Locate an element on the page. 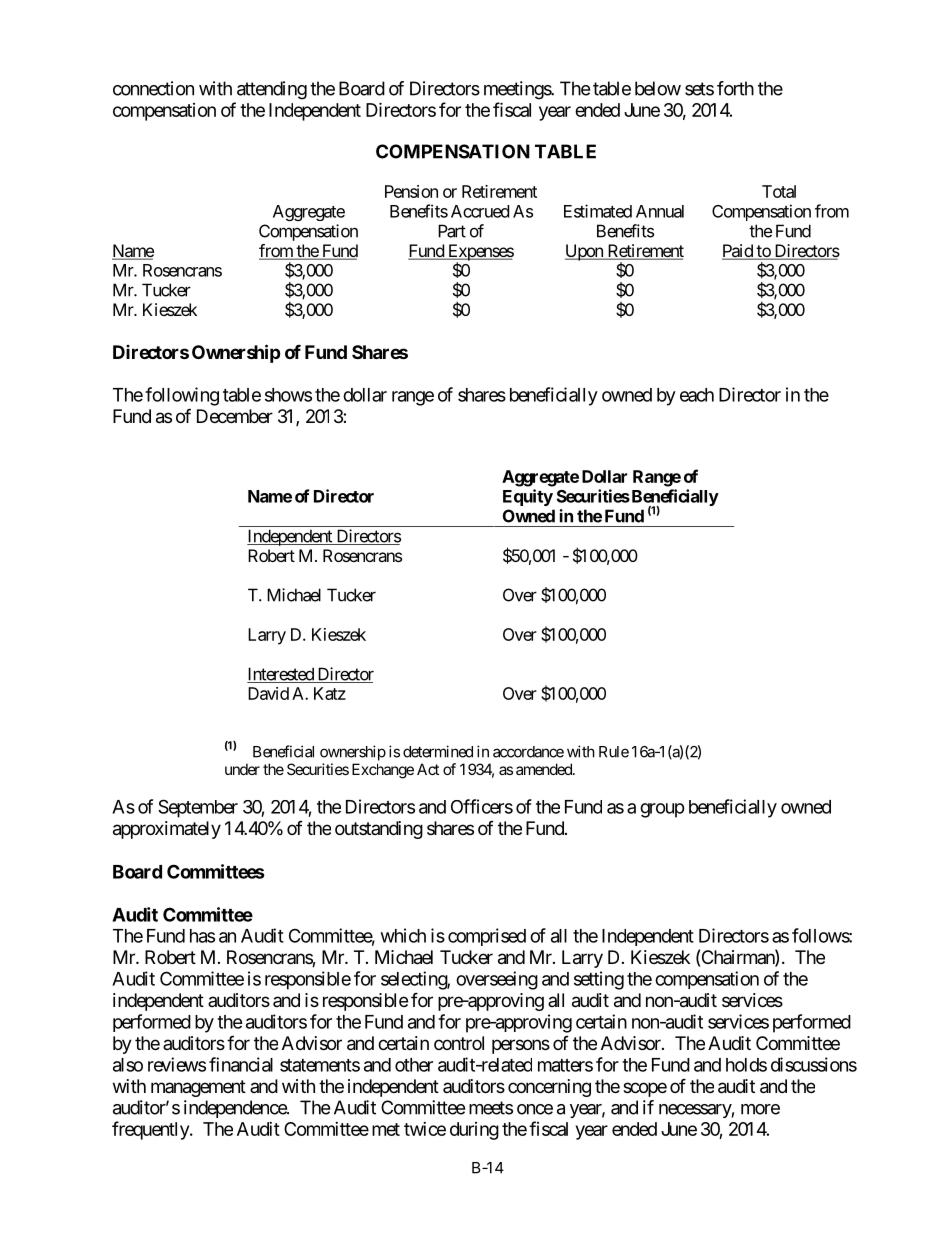  forth is located at coordinates (735, 88).
